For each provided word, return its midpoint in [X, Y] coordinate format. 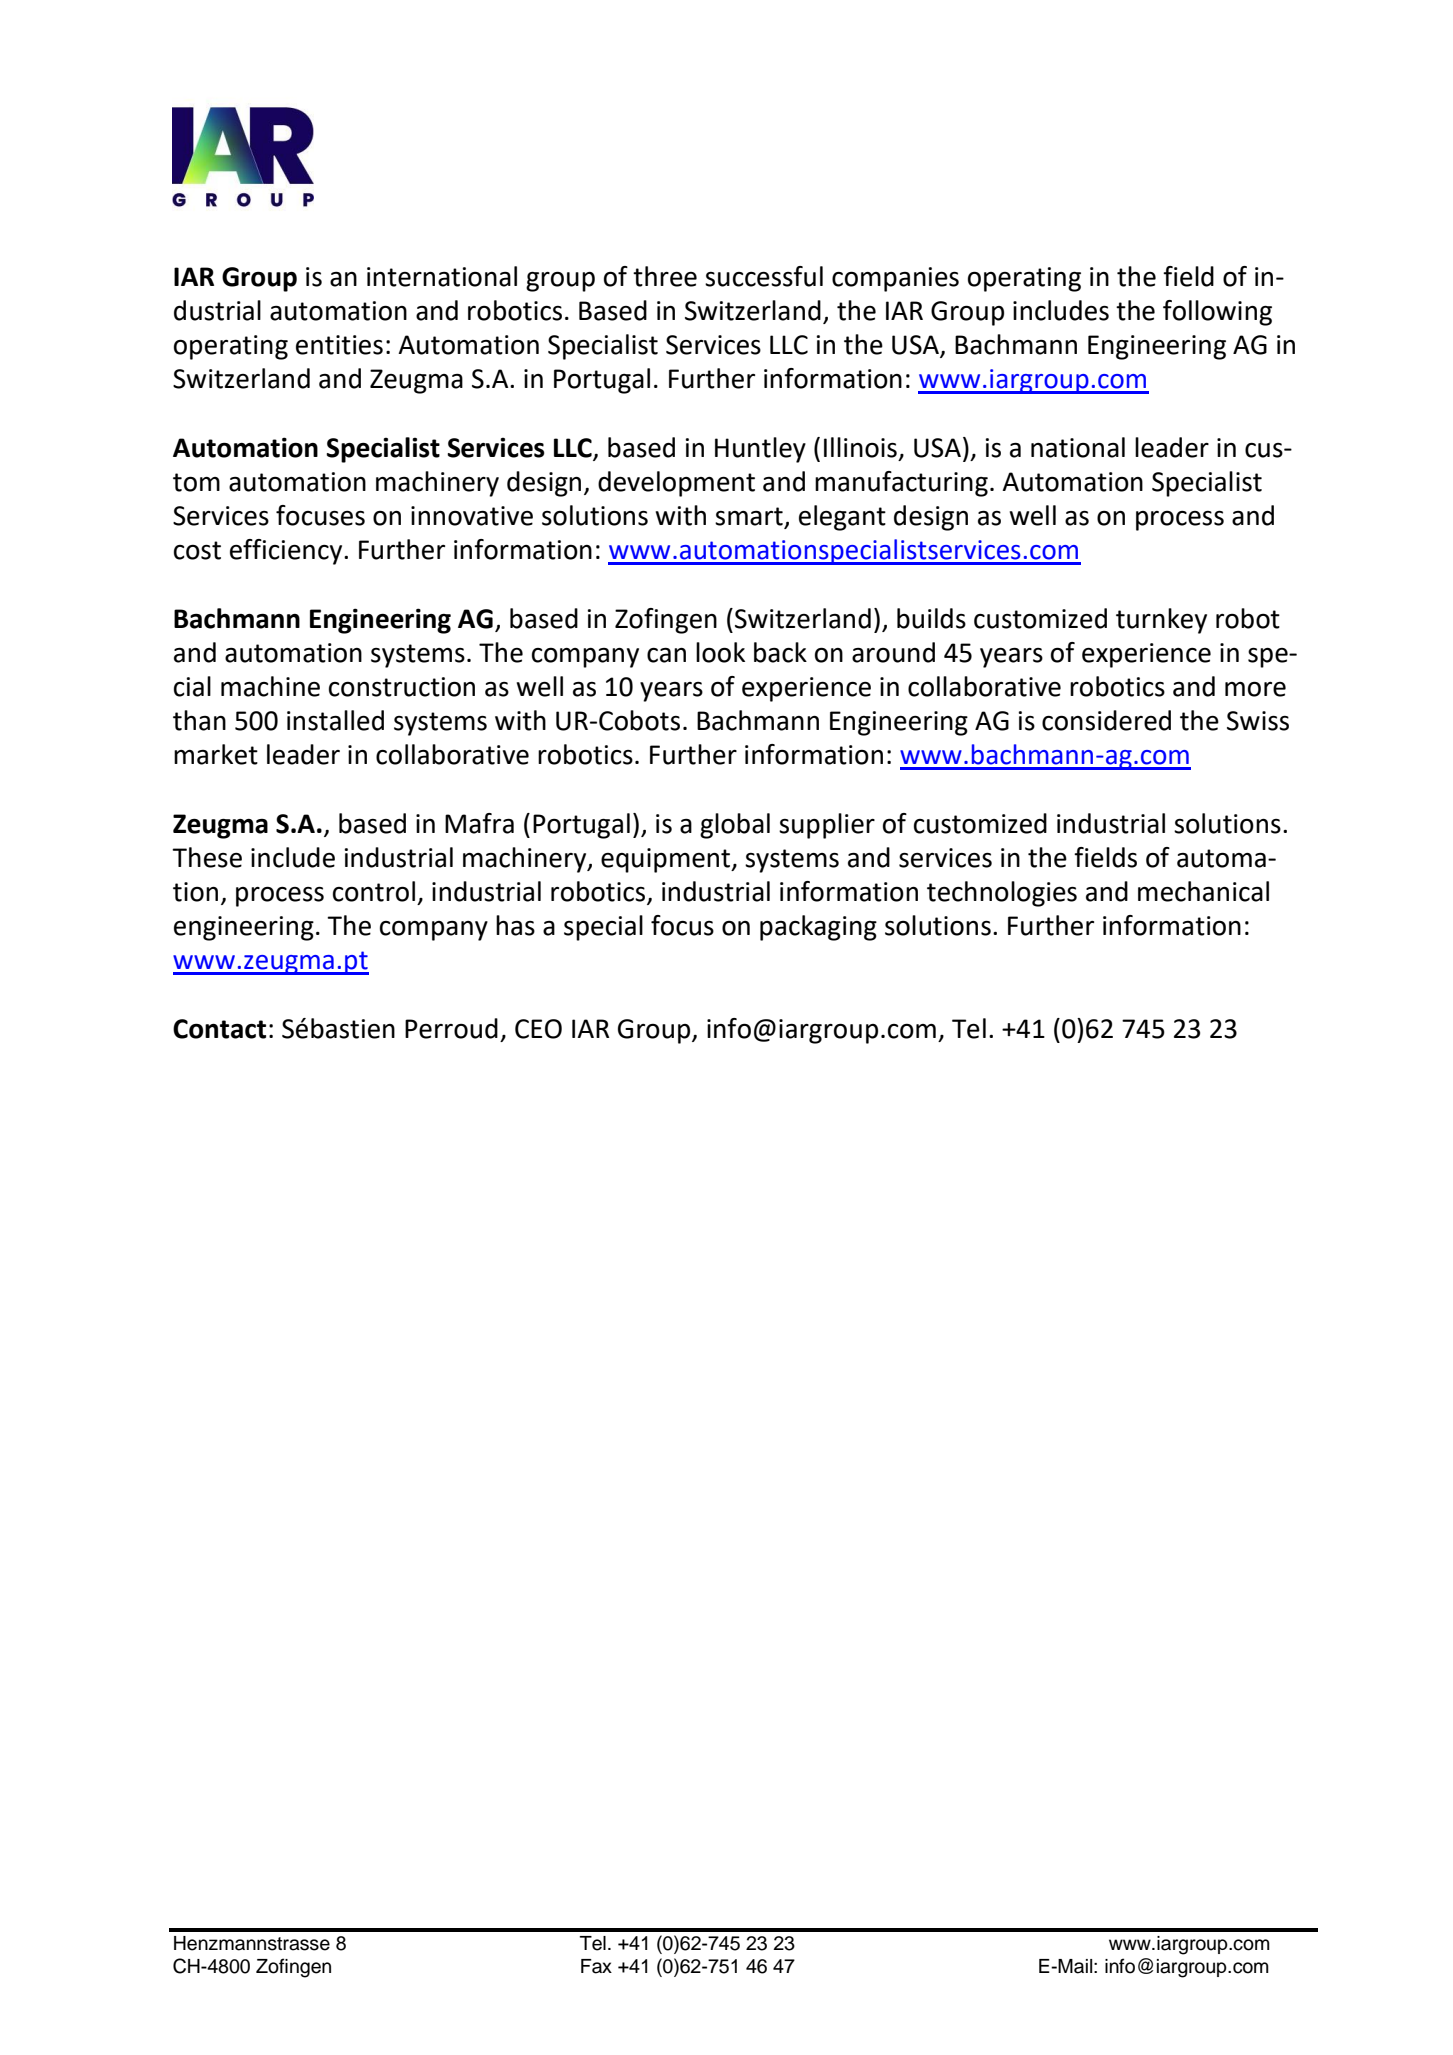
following [1217, 313]
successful [764, 276]
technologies [1002, 894]
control [374, 891]
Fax [596, 1966]
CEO [538, 1029]
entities [339, 345]
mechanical [1203, 891]
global [735, 826]
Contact [219, 1029]
